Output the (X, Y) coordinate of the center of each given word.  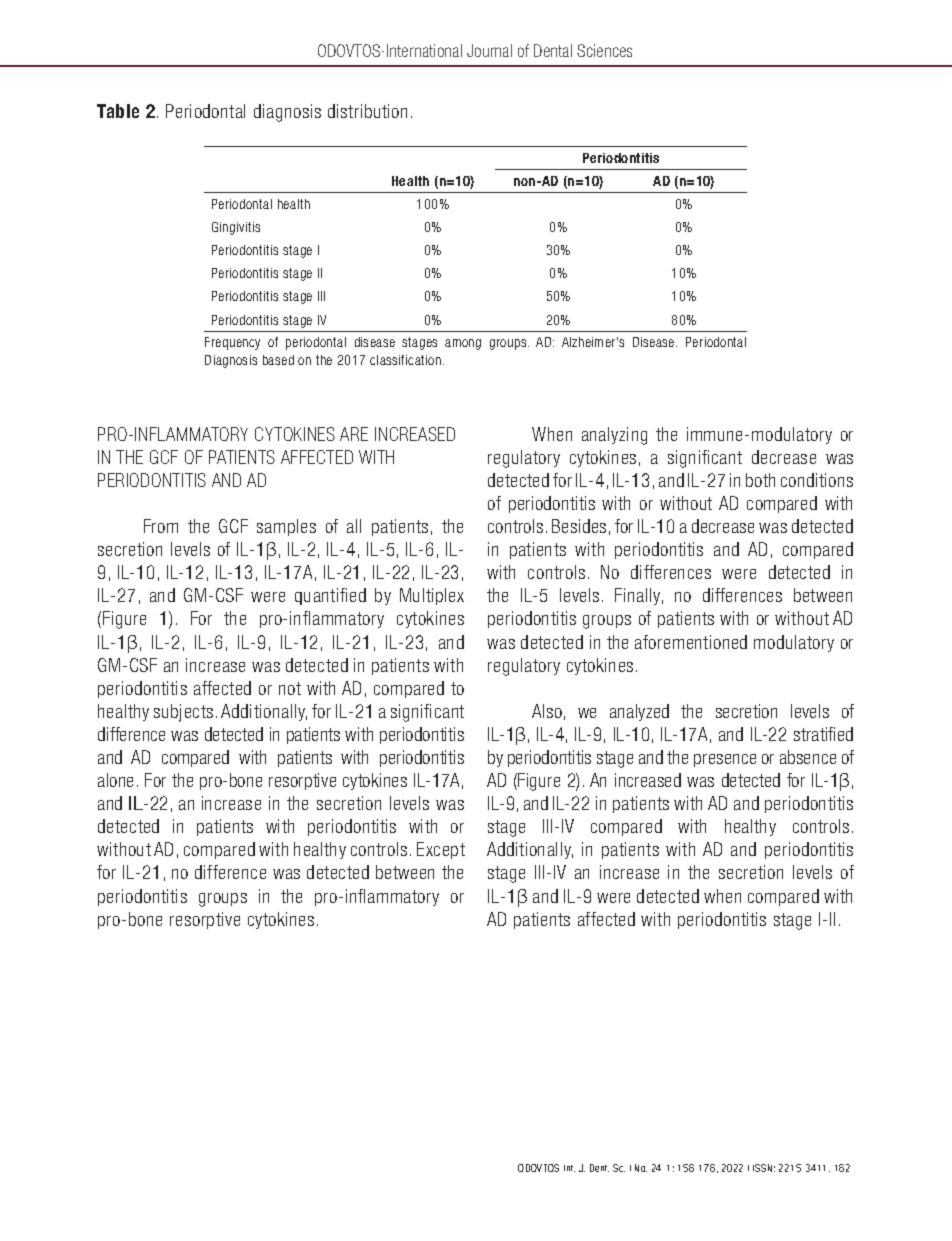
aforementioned (691, 642)
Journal (489, 50)
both (760, 480)
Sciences (604, 50)
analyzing (614, 436)
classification (405, 360)
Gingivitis (236, 228)
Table (118, 111)
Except (441, 850)
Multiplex (432, 596)
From (161, 526)
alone (115, 780)
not (290, 688)
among (463, 344)
